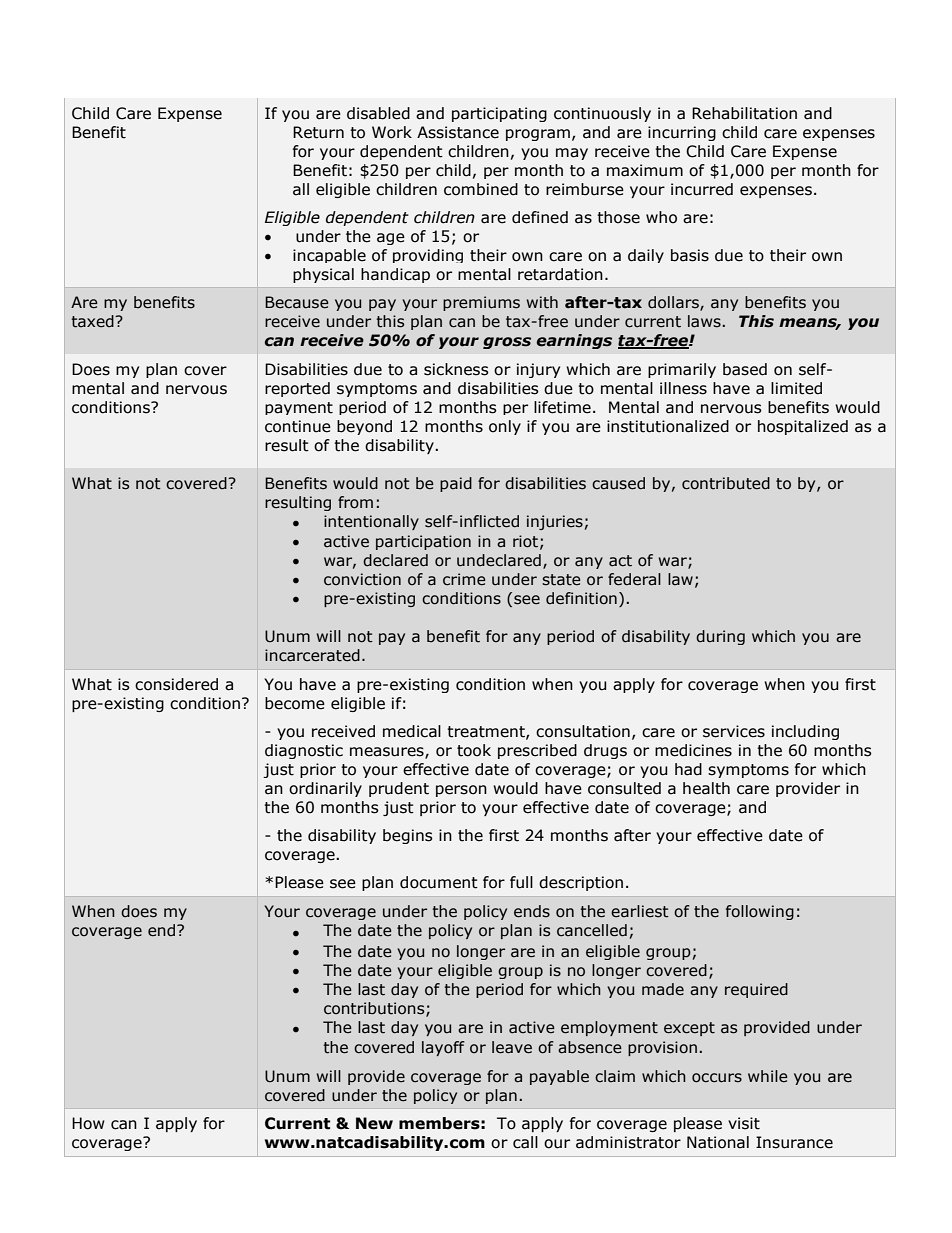  I want to click on health, so click(706, 788).
